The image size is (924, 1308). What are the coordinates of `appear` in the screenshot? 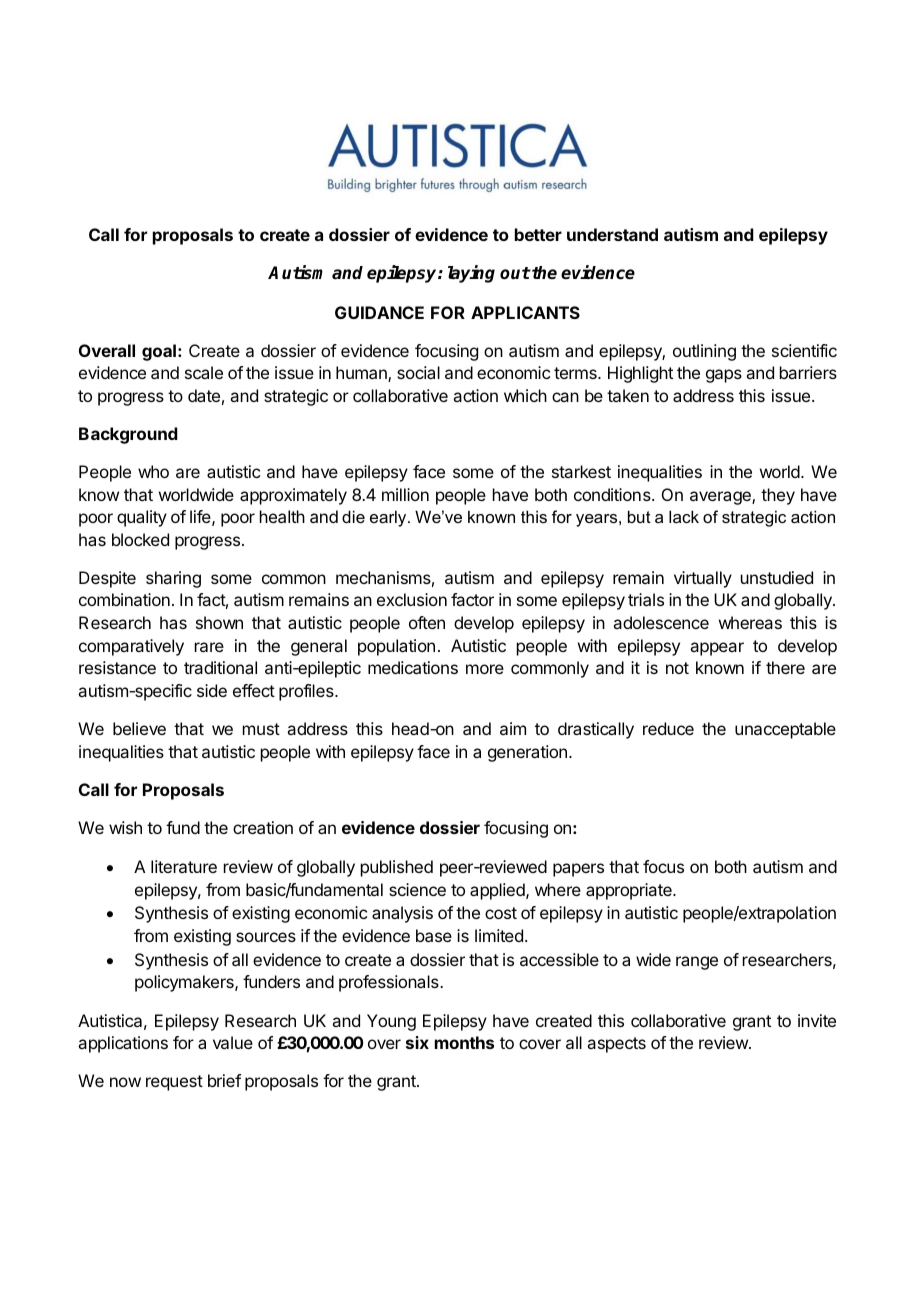 It's located at (717, 649).
